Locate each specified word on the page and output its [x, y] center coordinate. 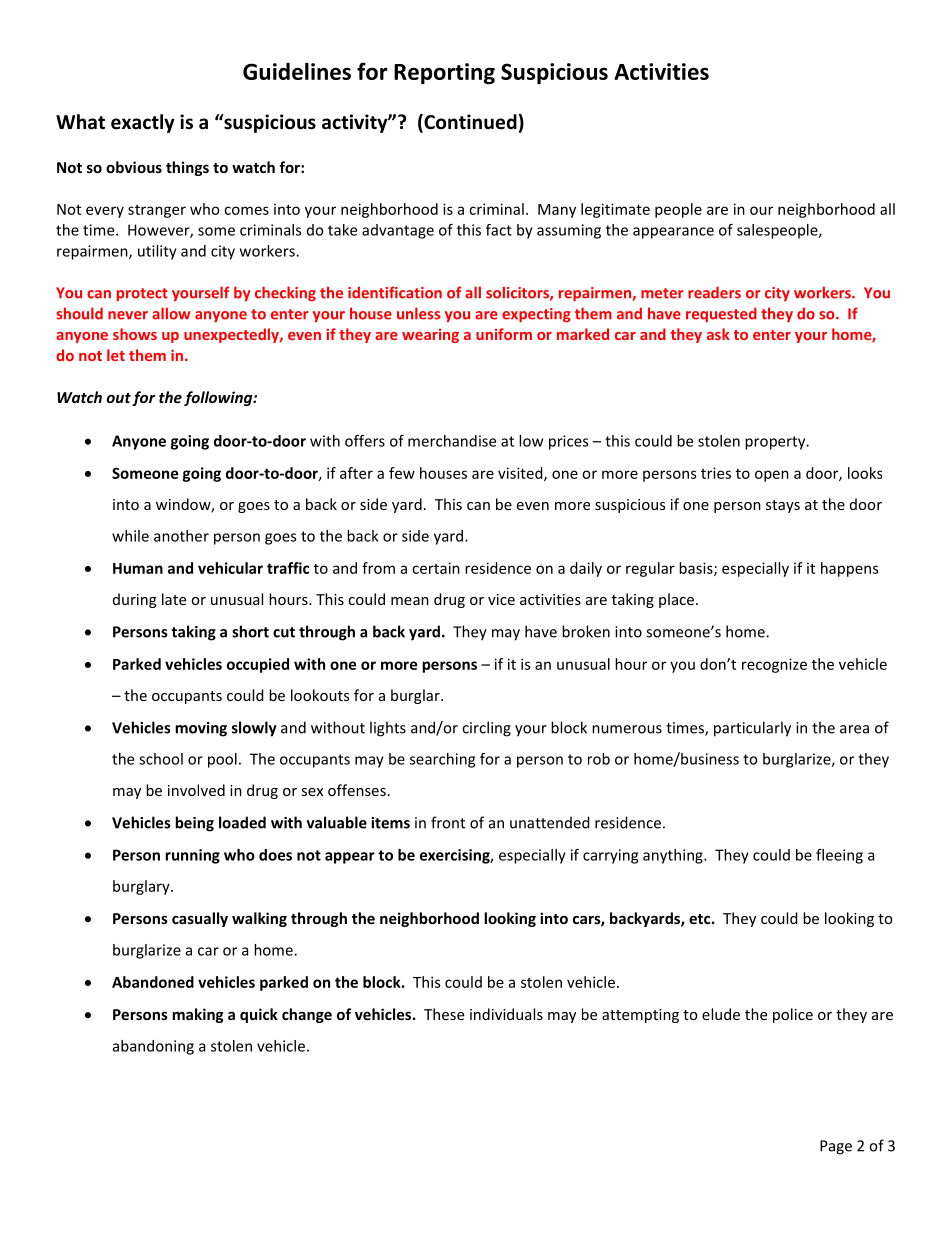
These [444, 1014]
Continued [469, 123]
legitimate [615, 210]
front [448, 822]
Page [836, 1147]
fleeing [839, 856]
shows [135, 334]
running [192, 856]
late [174, 599]
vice [501, 599]
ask [718, 334]
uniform [504, 334]
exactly [143, 123]
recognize [774, 665]
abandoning [153, 1047]
